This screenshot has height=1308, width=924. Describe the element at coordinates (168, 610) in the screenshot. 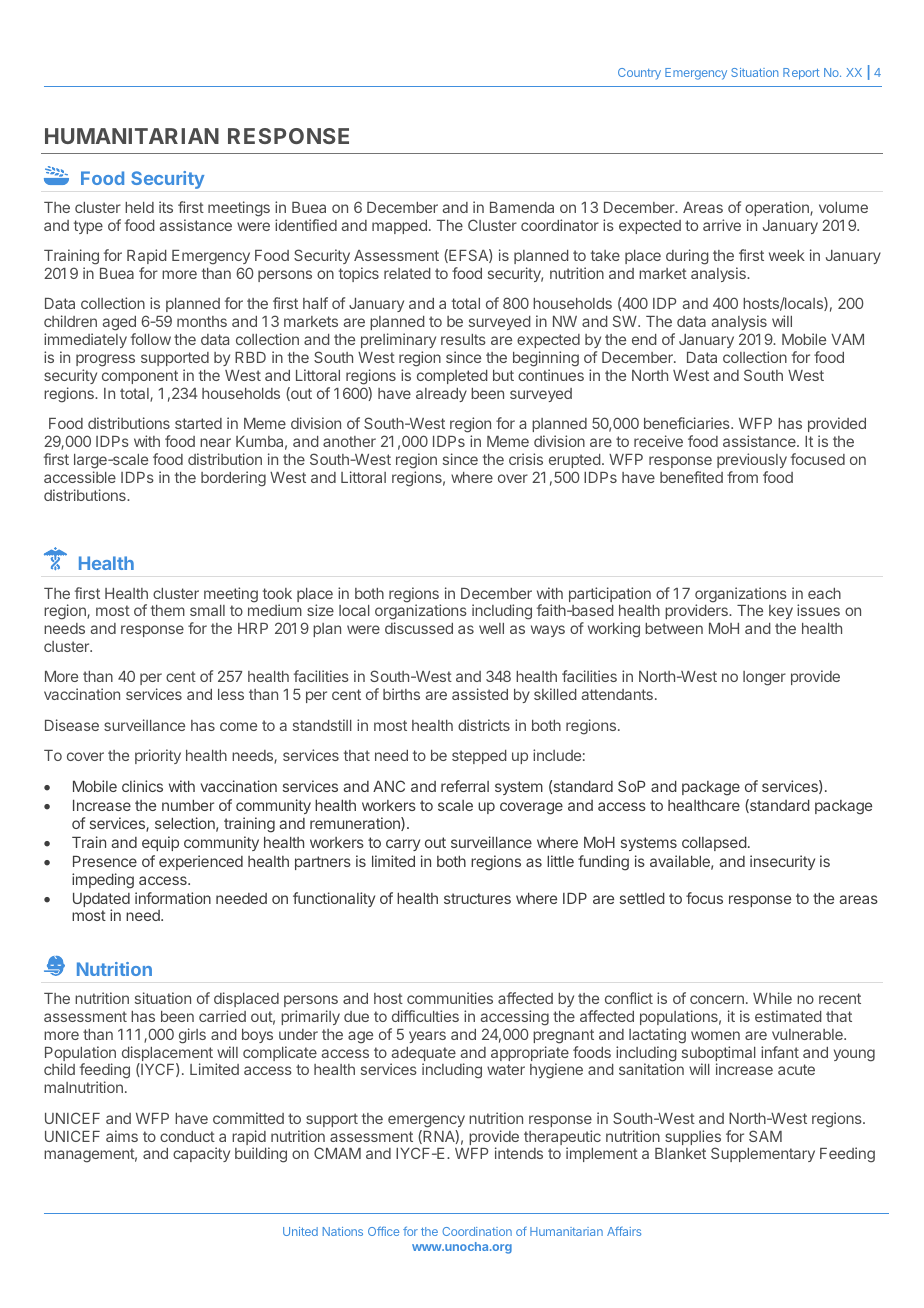

I see `them` at that location.
